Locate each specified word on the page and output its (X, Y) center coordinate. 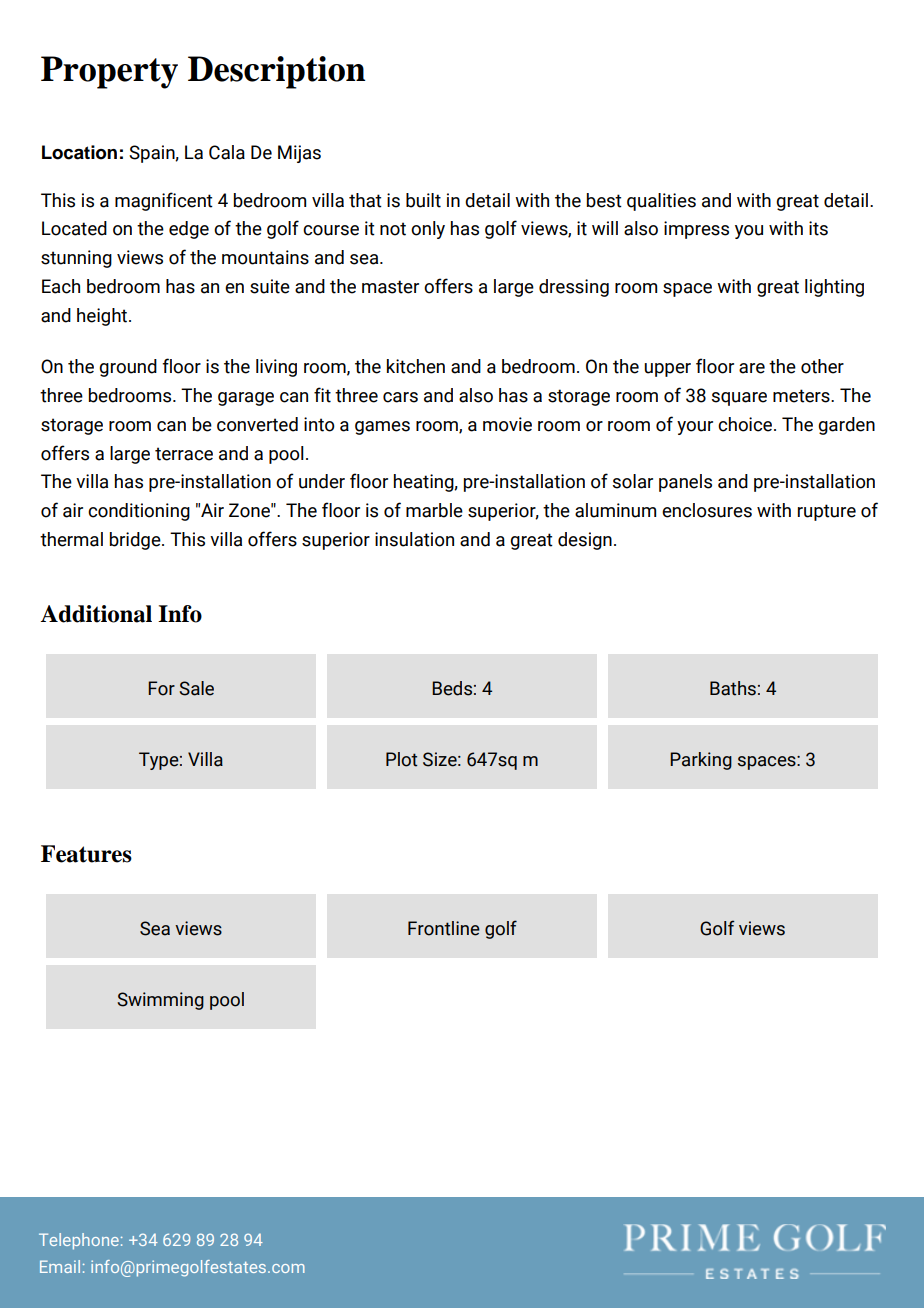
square (739, 399)
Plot (401, 759)
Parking (701, 761)
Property (109, 72)
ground (128, 368)
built (423, 200)
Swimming (160, 1001)
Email (60, 1266)
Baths (733, 688)
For (161, 688)
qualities (661, 202)
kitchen (416, 366)
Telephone (79, 1241)
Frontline (444, 928)
